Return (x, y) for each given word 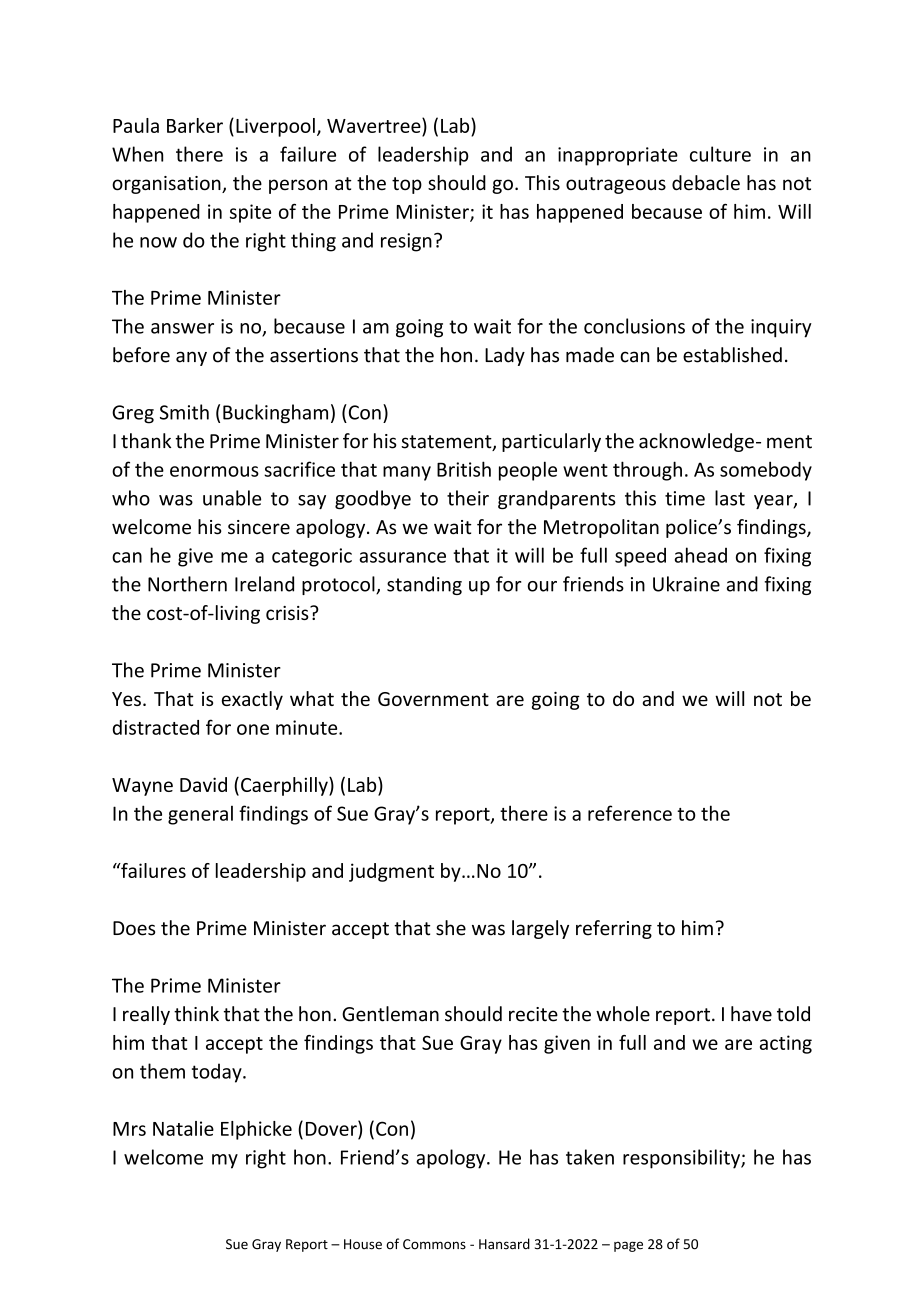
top (407, 185)
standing (424, 585)
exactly (252, 700)
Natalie (183, 1128)
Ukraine (686, 584)
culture (720, 154)
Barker (195, 125)
